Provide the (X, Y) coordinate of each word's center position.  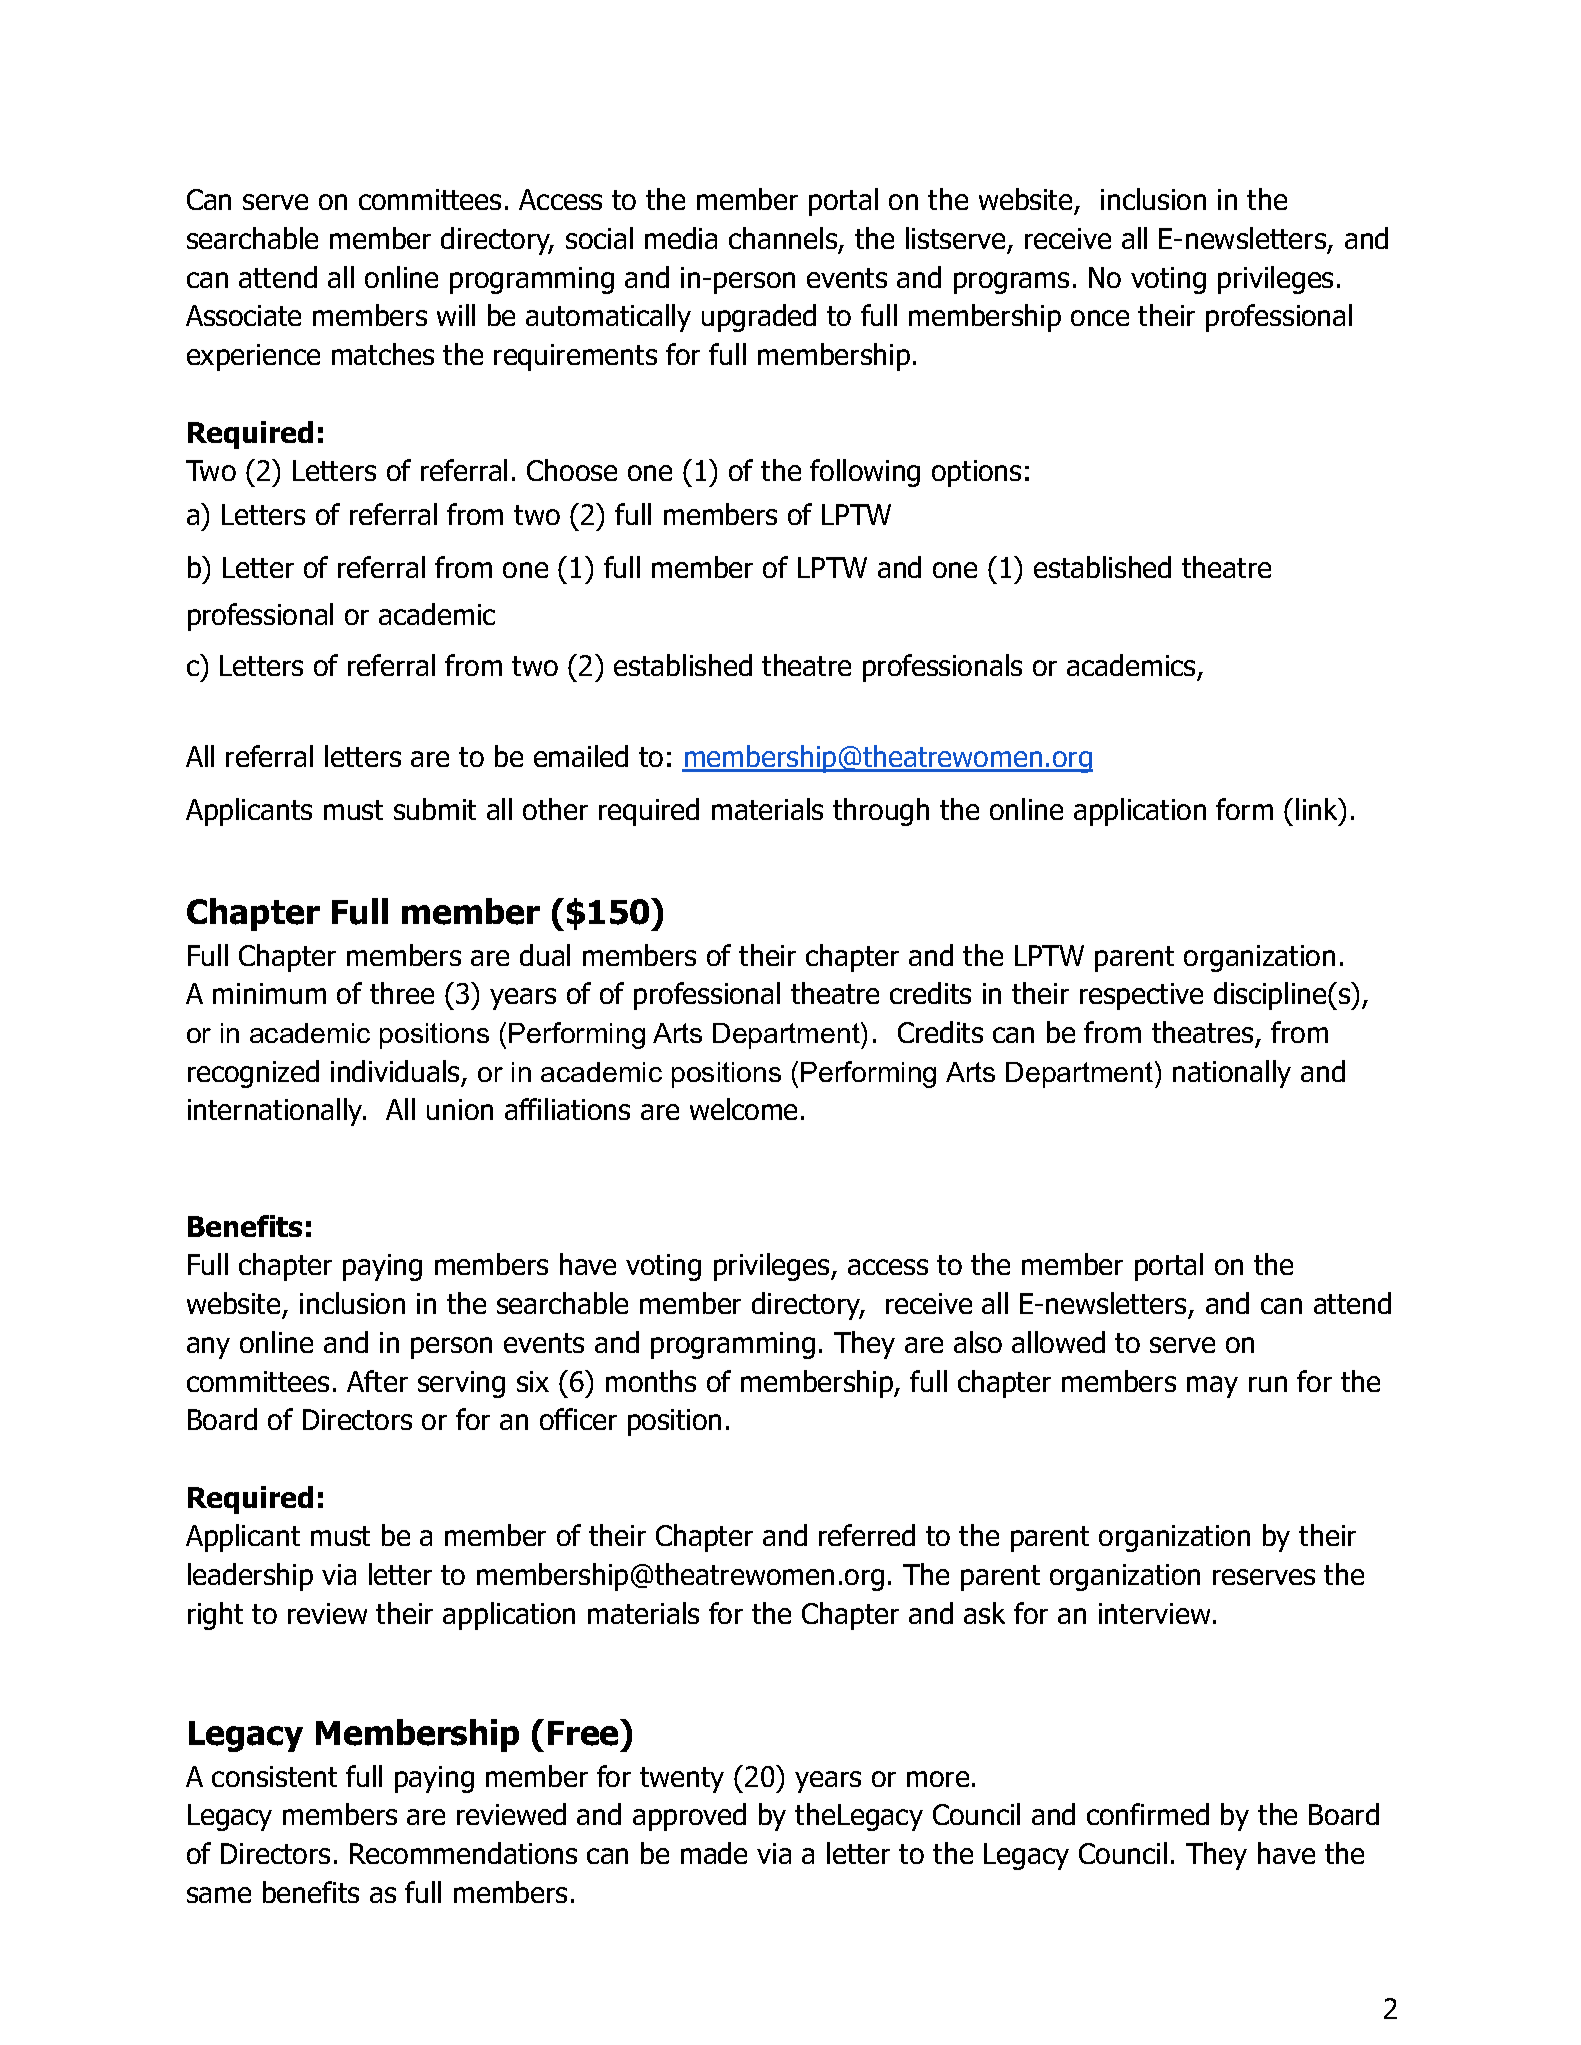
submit (435, 809)
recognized (253, 1074)
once (1100, 318)
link (1318, 809)
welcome (743, 1109)
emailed (581, 756)
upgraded (759, 318)
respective (1141, 996)
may (1212, 1387)
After (377, 1381)
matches (383, 354)
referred (867, 1535)
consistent (274, 1776)
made (714, 1853)
